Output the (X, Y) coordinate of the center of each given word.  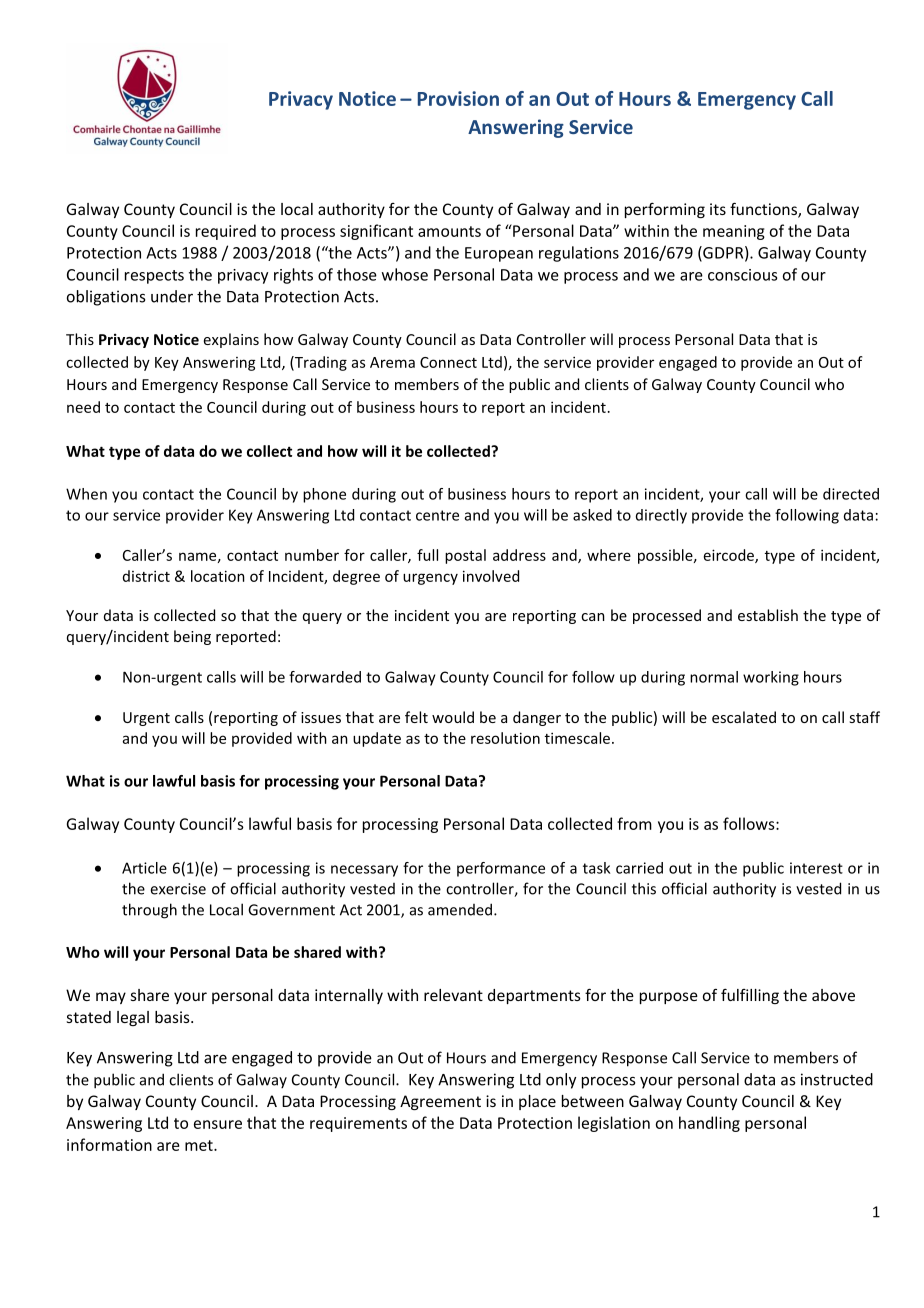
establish (768, 615)
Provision (458, 98)
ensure (218, 1124)
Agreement (440, 1102)
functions (764, 210)
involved (491, 576)
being (192, 637)
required (226, 232)
